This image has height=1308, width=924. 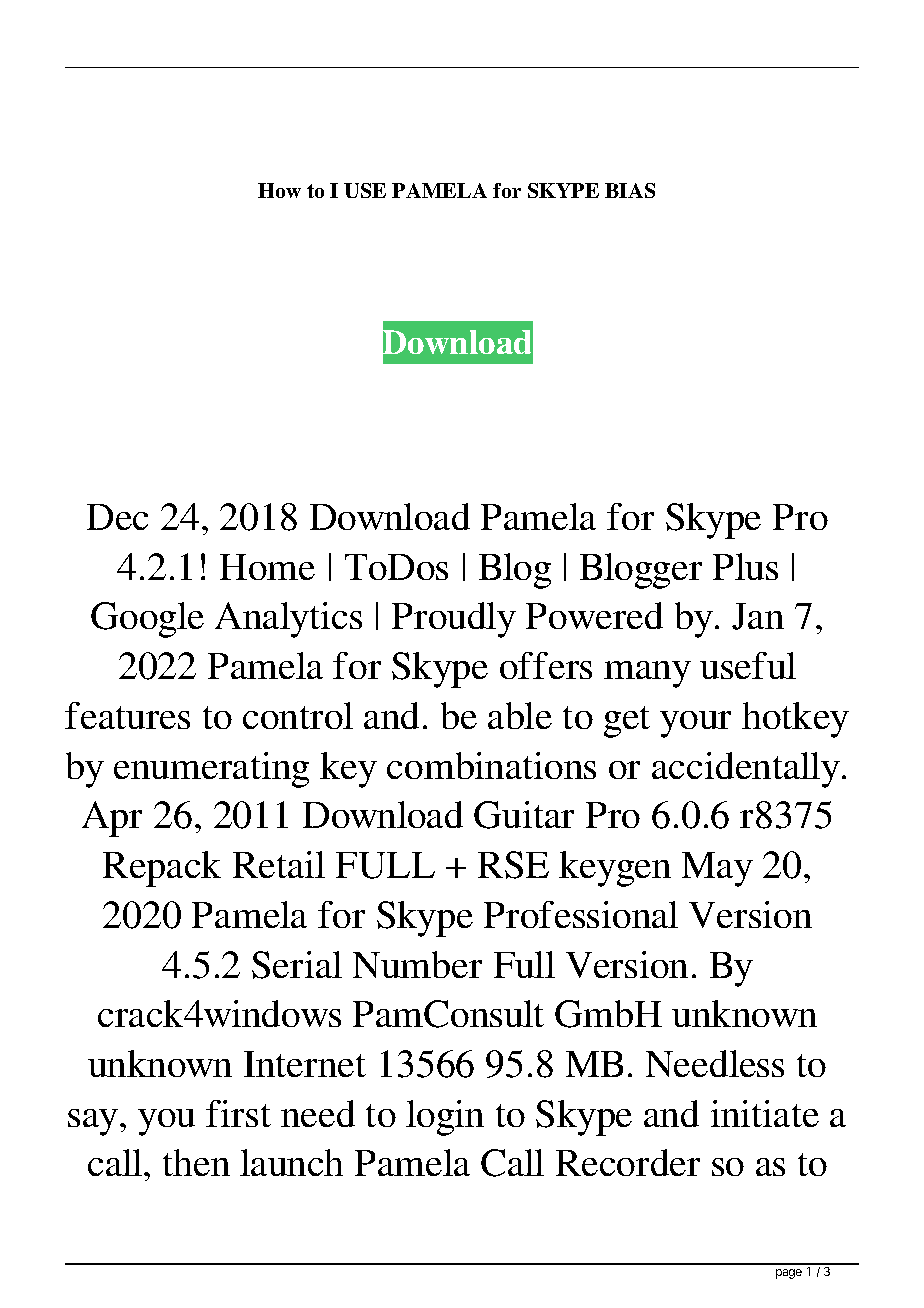 What do you see at coordinates (695, 724) in the image?
I see `your` at bounding box center [695, 724].
